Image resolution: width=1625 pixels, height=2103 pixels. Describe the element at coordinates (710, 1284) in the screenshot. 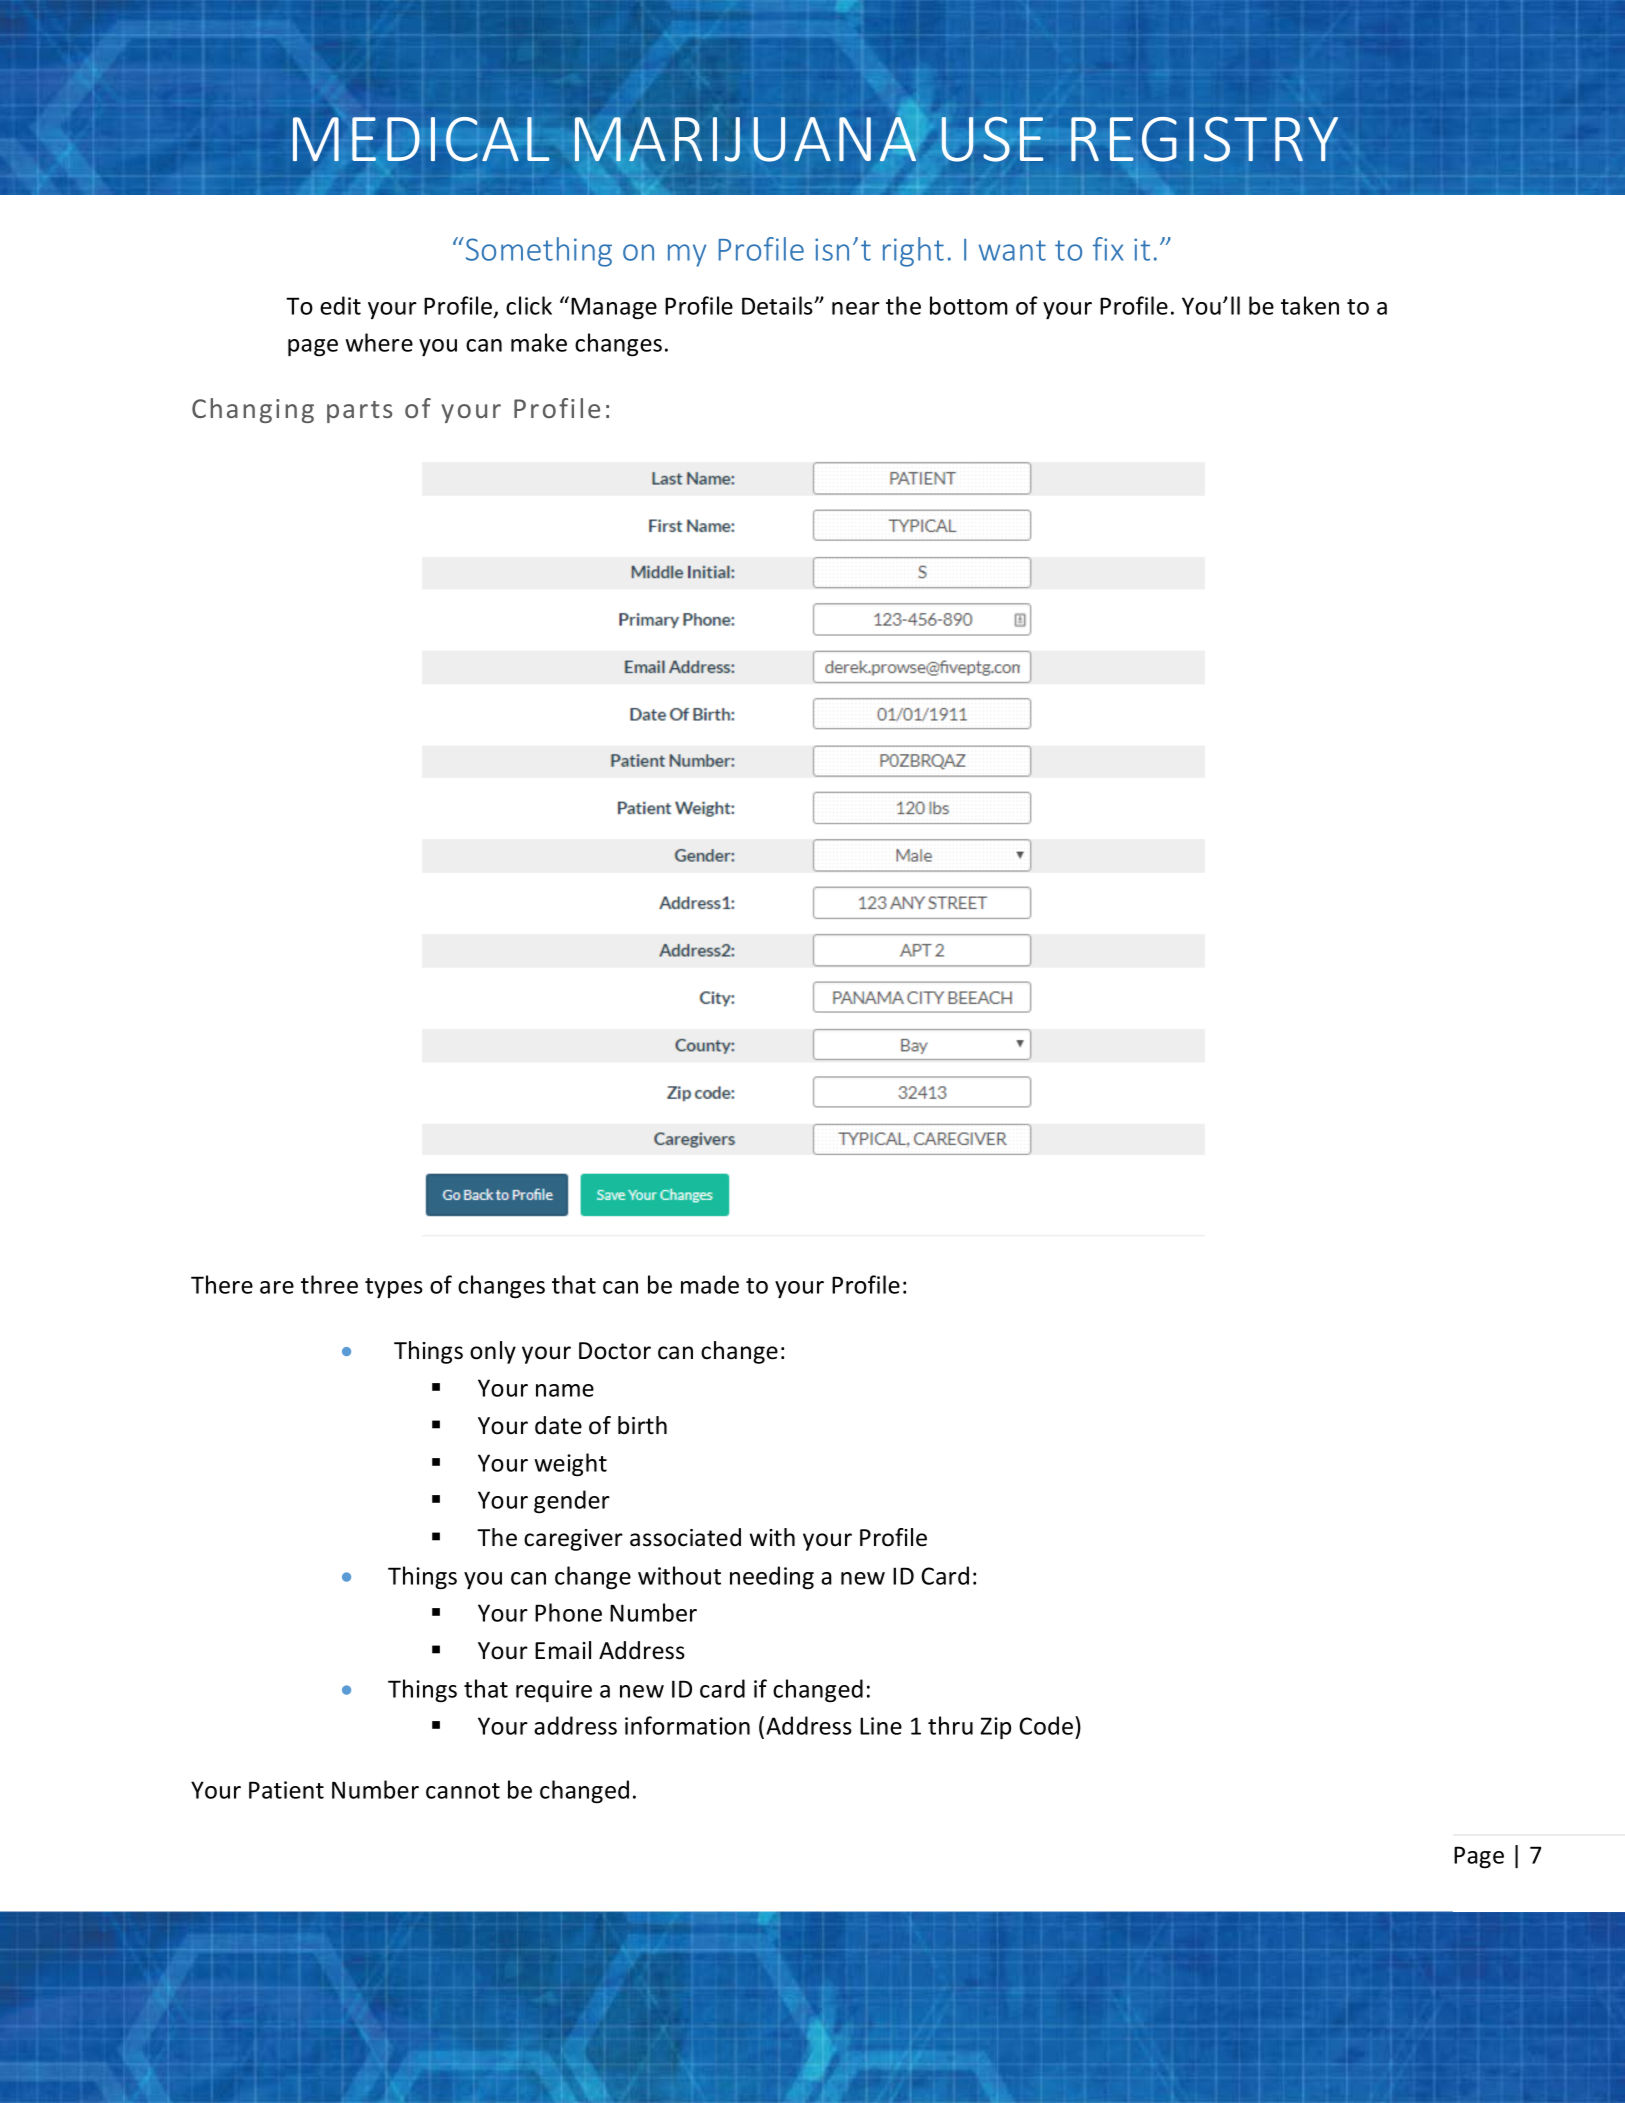

I see `made` at that location.
